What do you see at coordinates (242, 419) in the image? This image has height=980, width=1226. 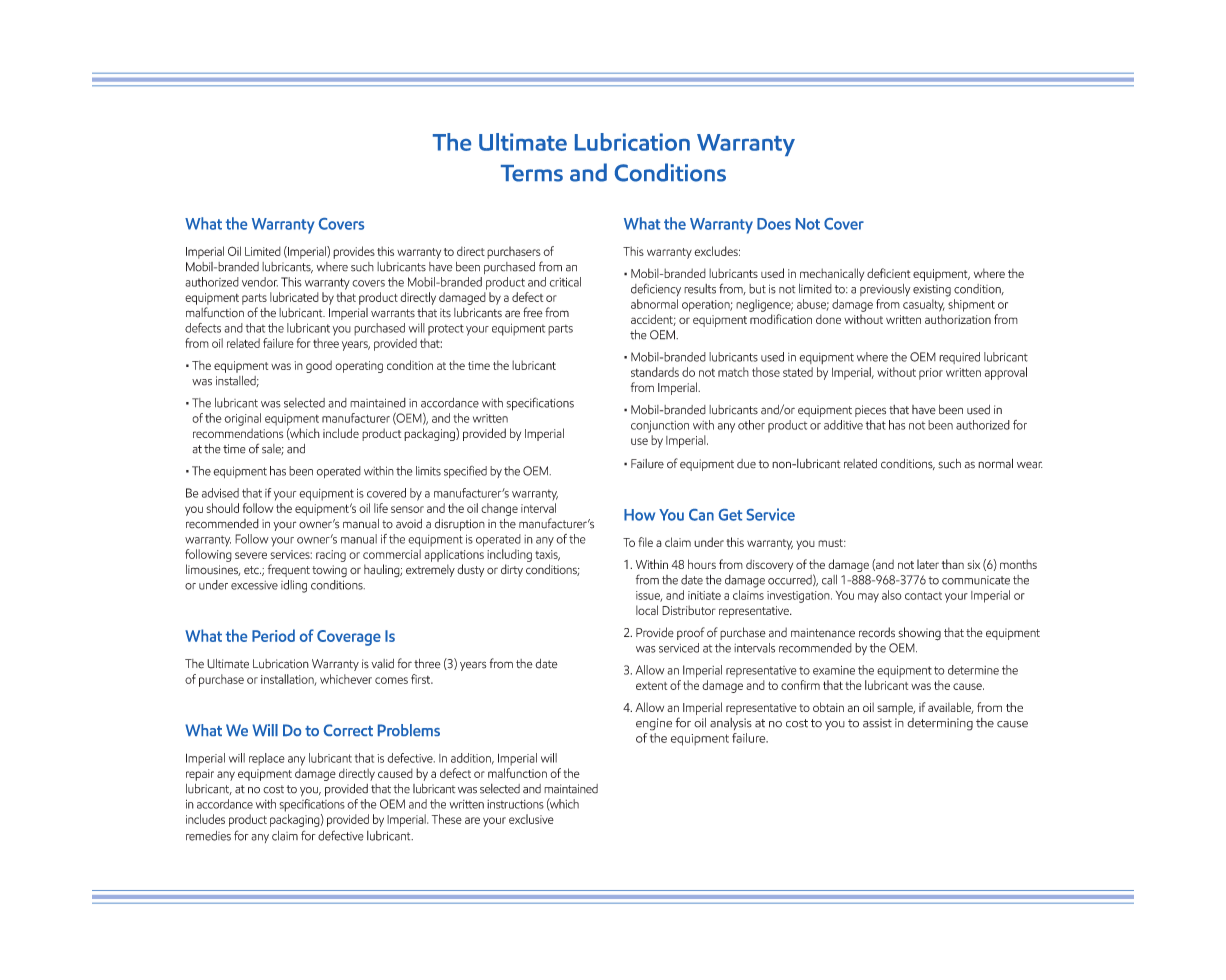 I see `original` at bounding box center [242, 419].
